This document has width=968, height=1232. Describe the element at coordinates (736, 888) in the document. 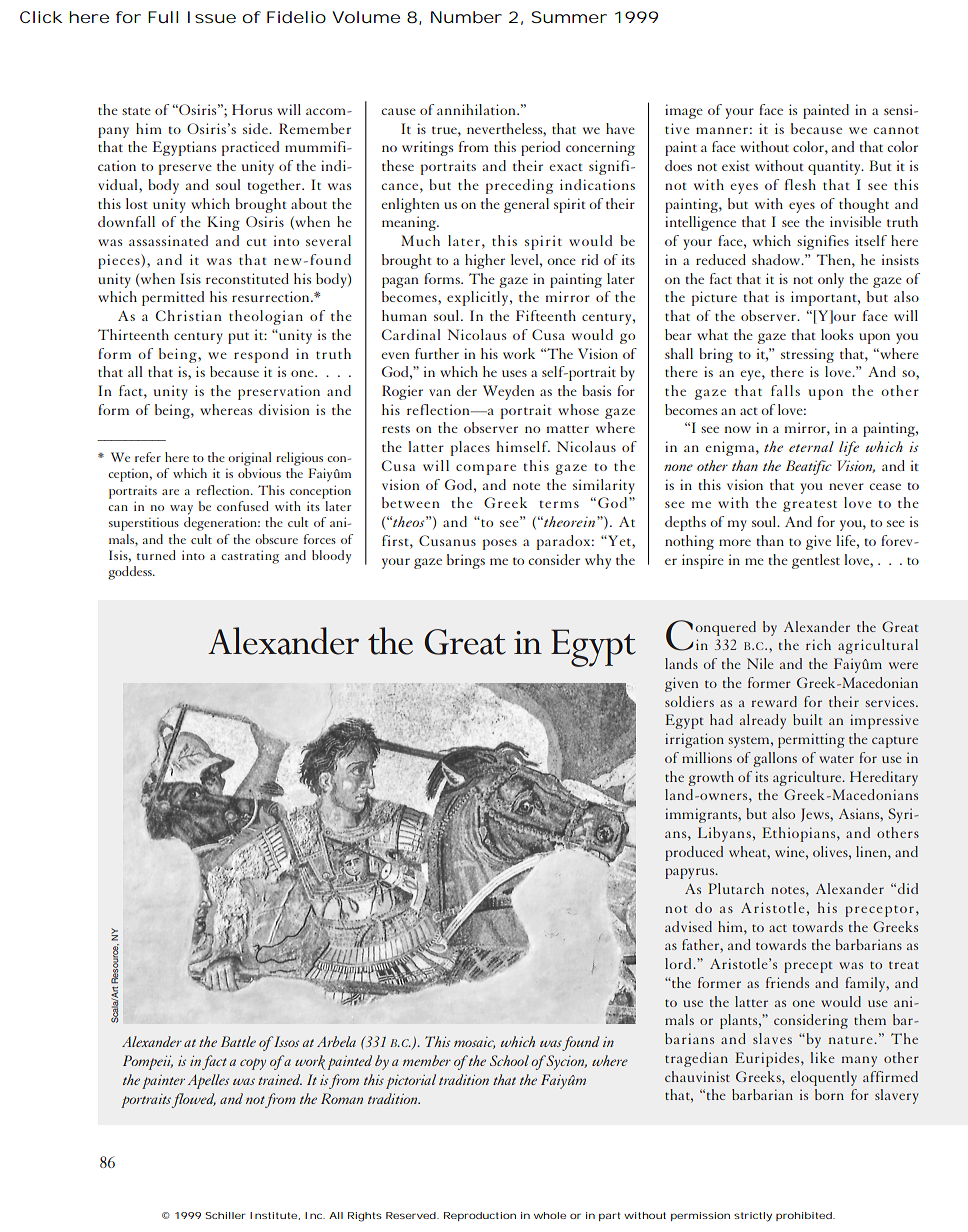

I see `Plutarch` at that location.
